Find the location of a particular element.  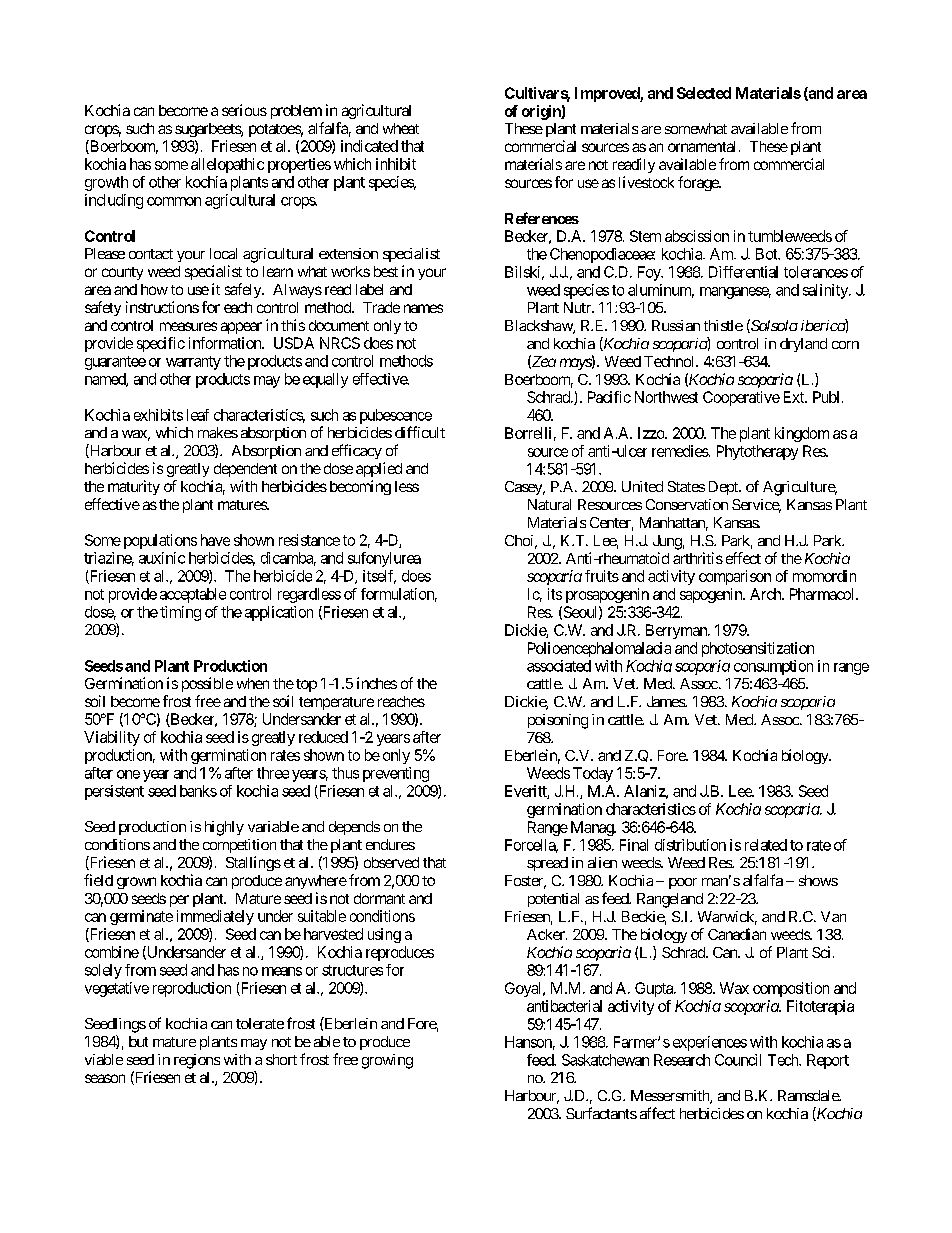

serious is located at coordinates (244, 110).
